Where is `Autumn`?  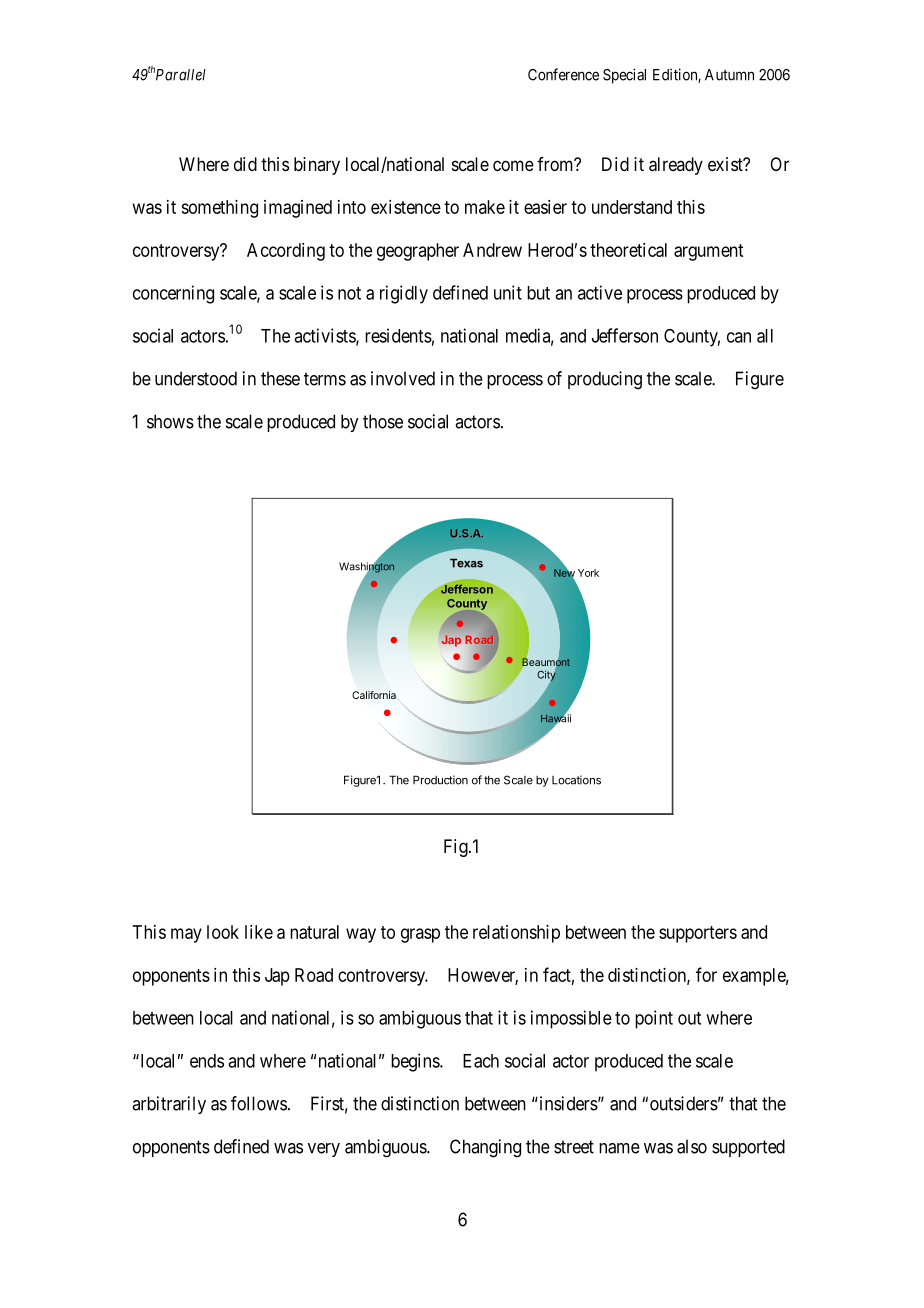
Autumn is located at coordinates (729, 75).
